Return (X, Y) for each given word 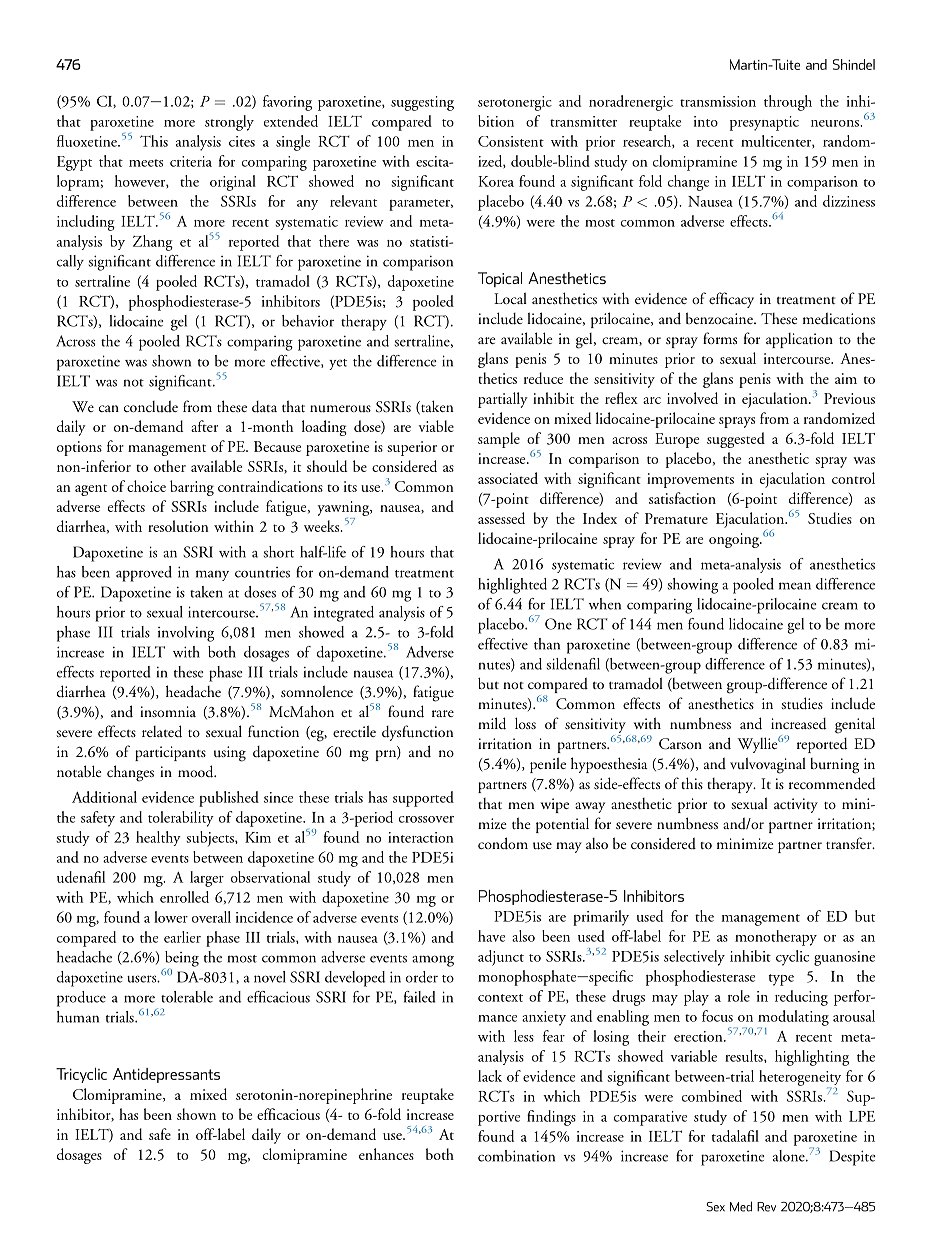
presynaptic (764, 123)
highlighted (512, 586)
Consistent (511, 141)
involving (186, 634)
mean (795, 586)
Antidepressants (166, 1075)
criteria (191, 161)
